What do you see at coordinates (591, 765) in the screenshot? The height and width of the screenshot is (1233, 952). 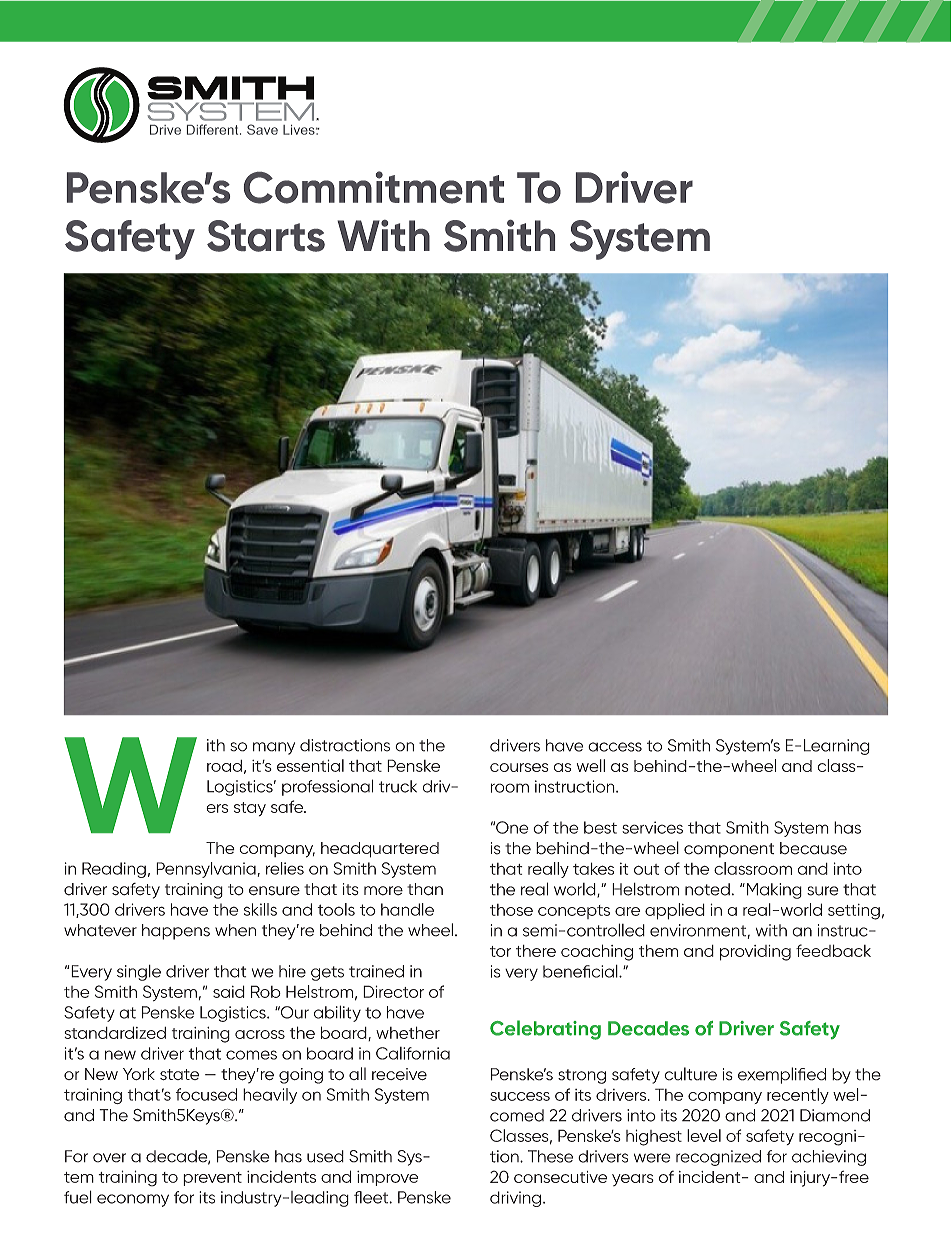 I see `well` at bounding box center [591, 765].
